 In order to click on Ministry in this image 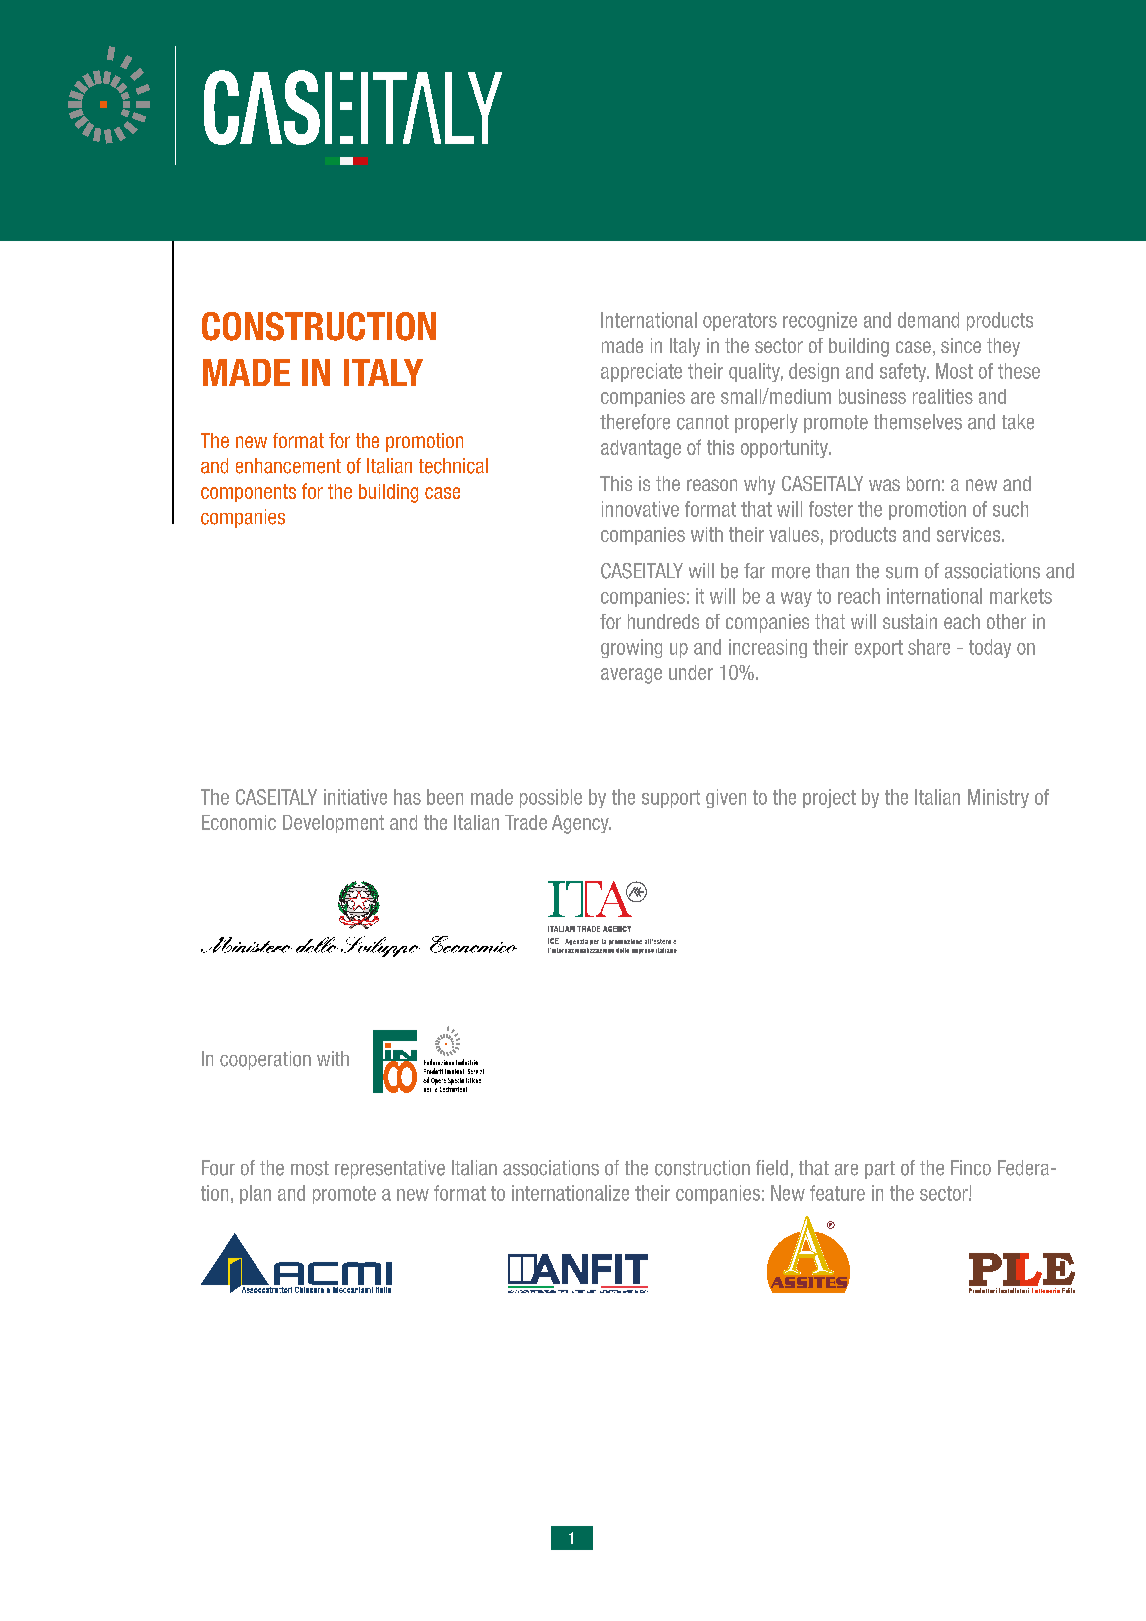, I will do `click(998, 798)`.
